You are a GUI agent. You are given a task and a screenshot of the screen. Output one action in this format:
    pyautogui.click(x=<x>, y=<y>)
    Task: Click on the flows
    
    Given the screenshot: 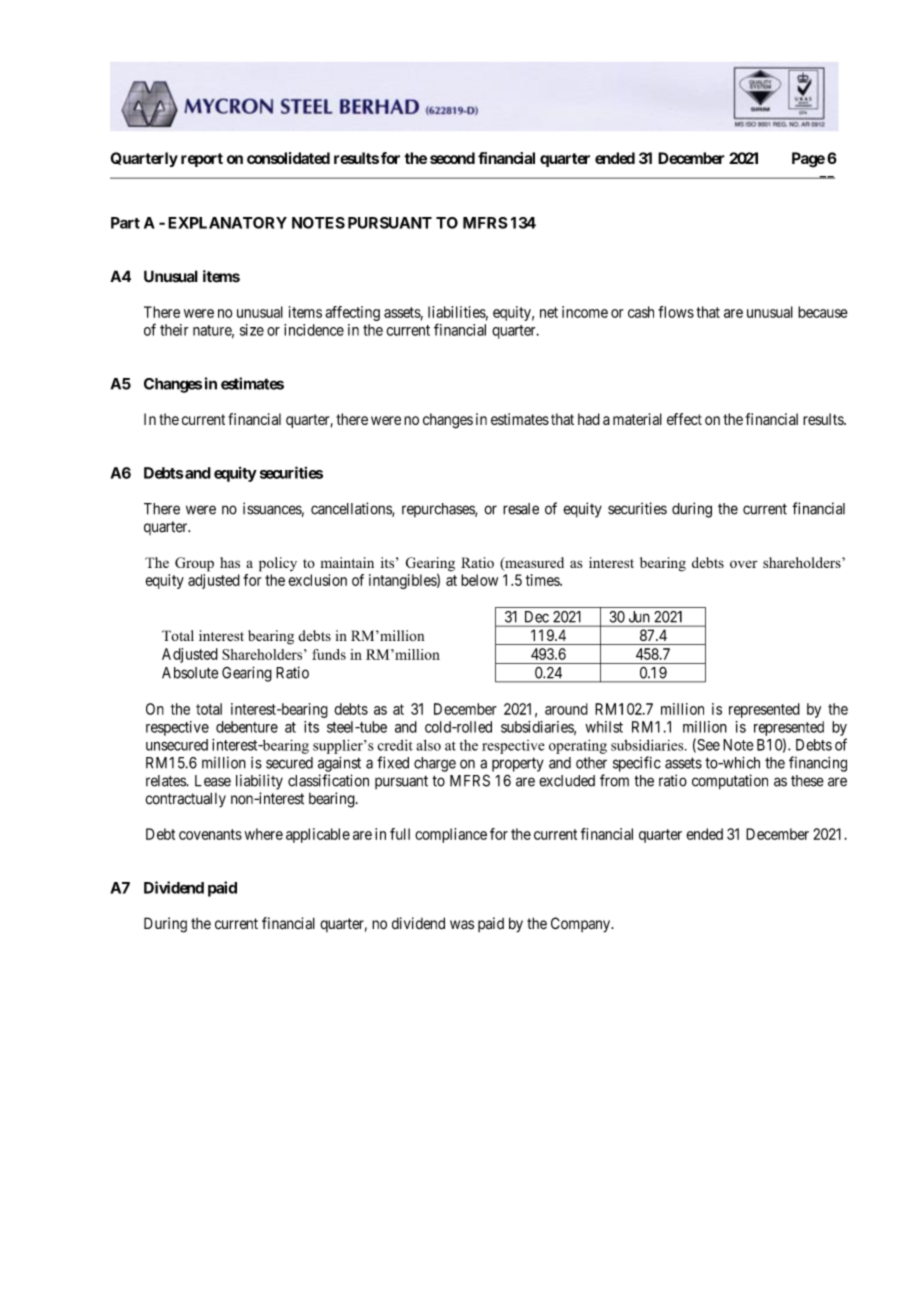 What is the action you would take?
    pyautogui.click(x=676, y=312)
